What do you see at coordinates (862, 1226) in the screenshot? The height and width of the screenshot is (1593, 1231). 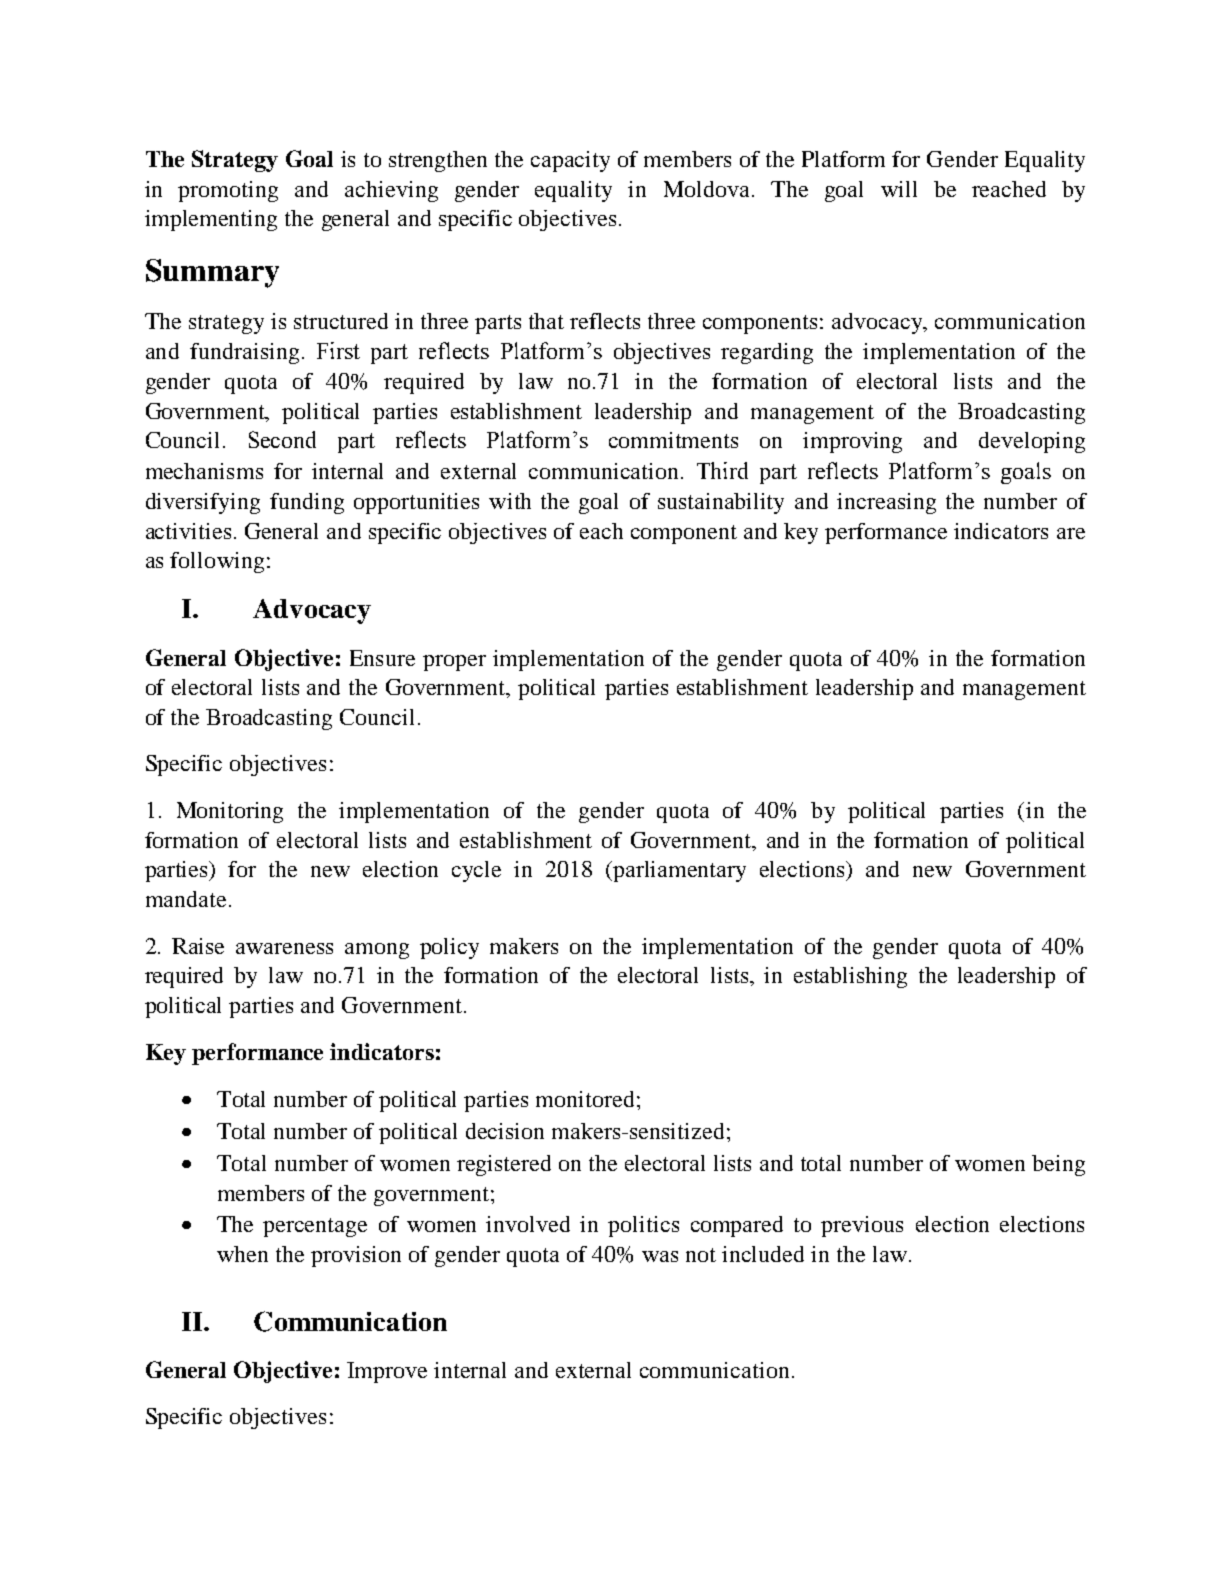 I see `previous` at bounding box center [862, 1226].
